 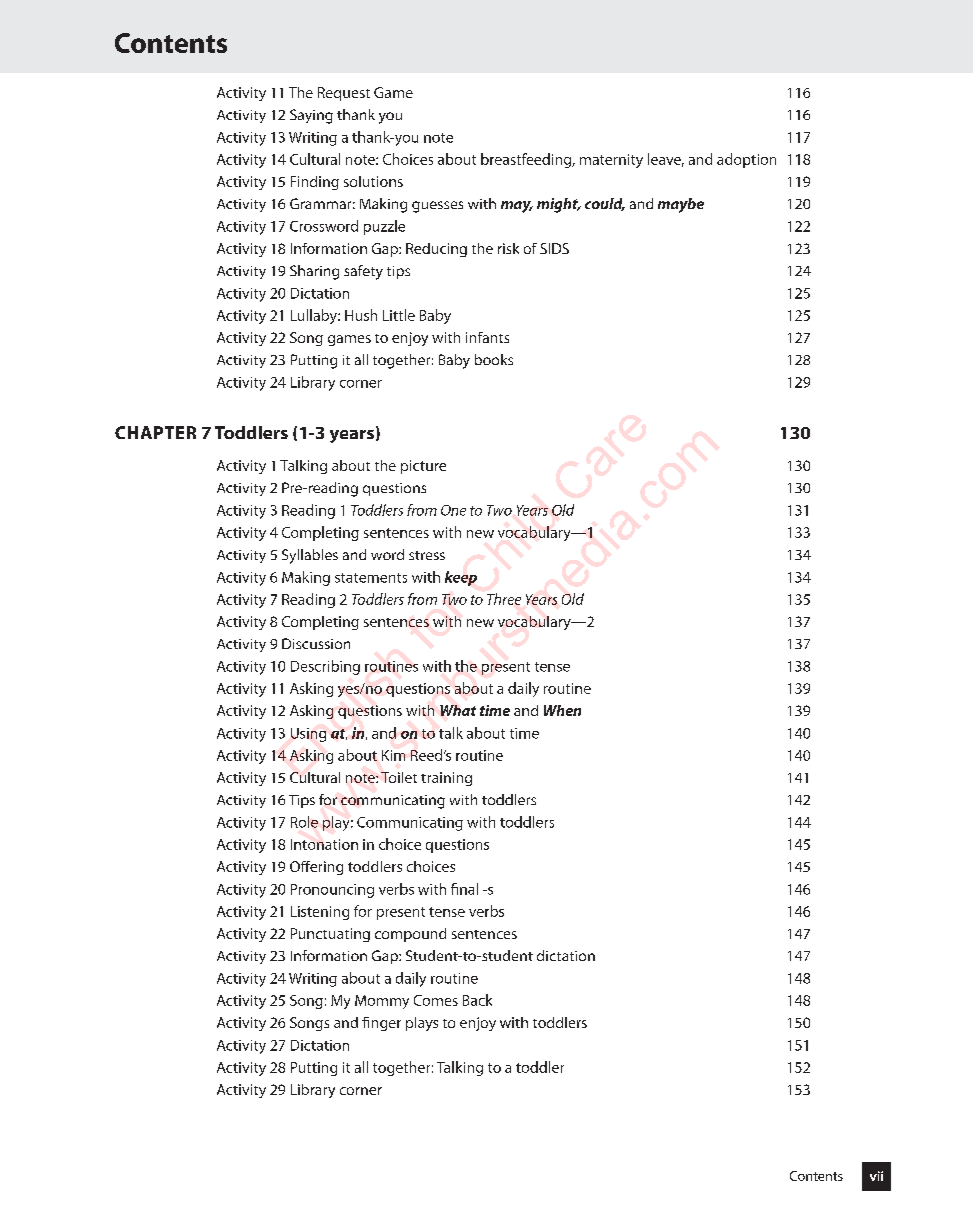 What do you see at coordinates (562, 710) in the document?
I see `When` at bounding box center [562, 710].
